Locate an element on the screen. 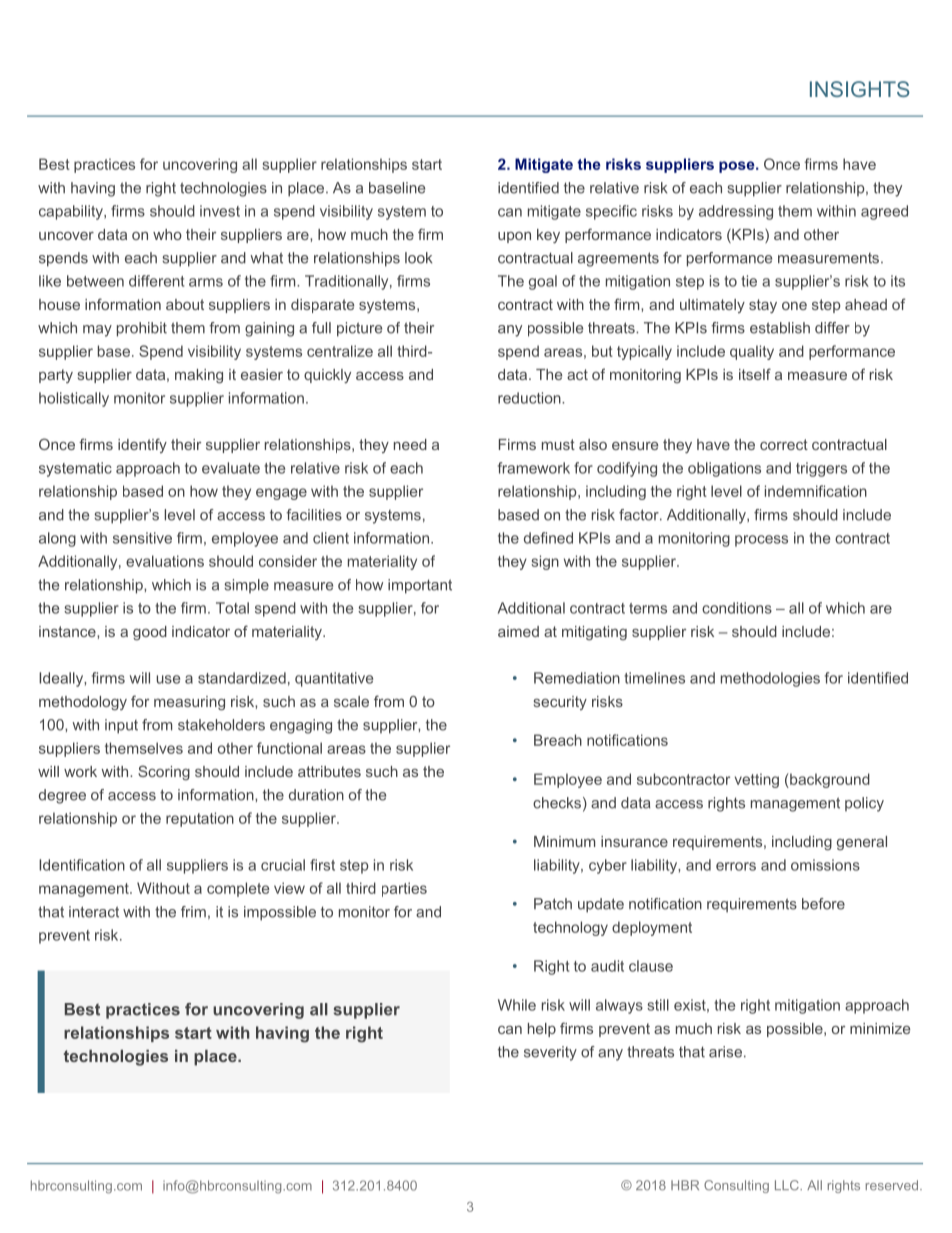 This screenshot has width=952, height=1233. interact is located at coordinates (94, 912).
